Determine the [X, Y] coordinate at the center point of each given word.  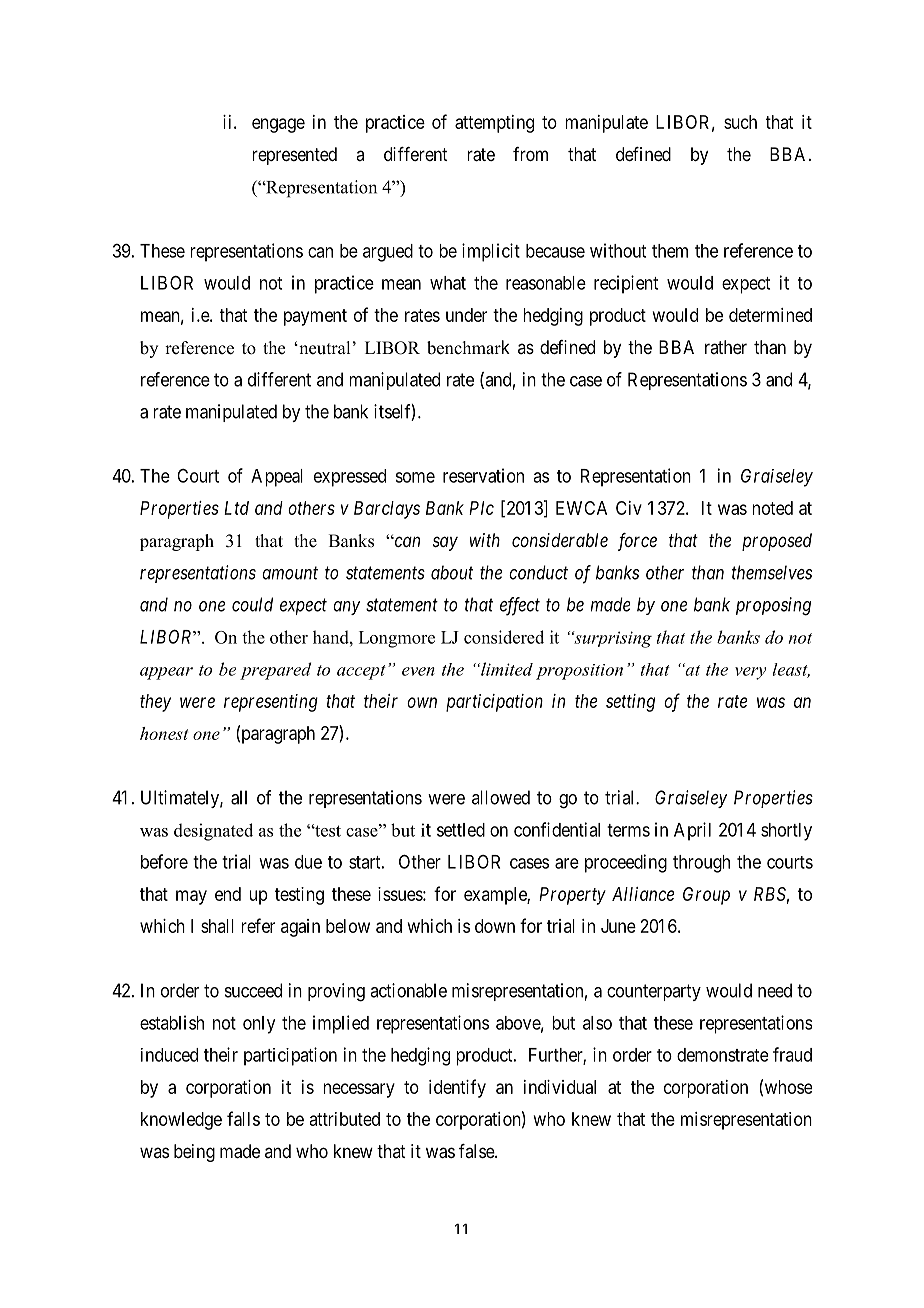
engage [278, 125]
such [740, 122]
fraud [792, 1054]
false [477, 1151]
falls [243, 1118]
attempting [494, 124]
